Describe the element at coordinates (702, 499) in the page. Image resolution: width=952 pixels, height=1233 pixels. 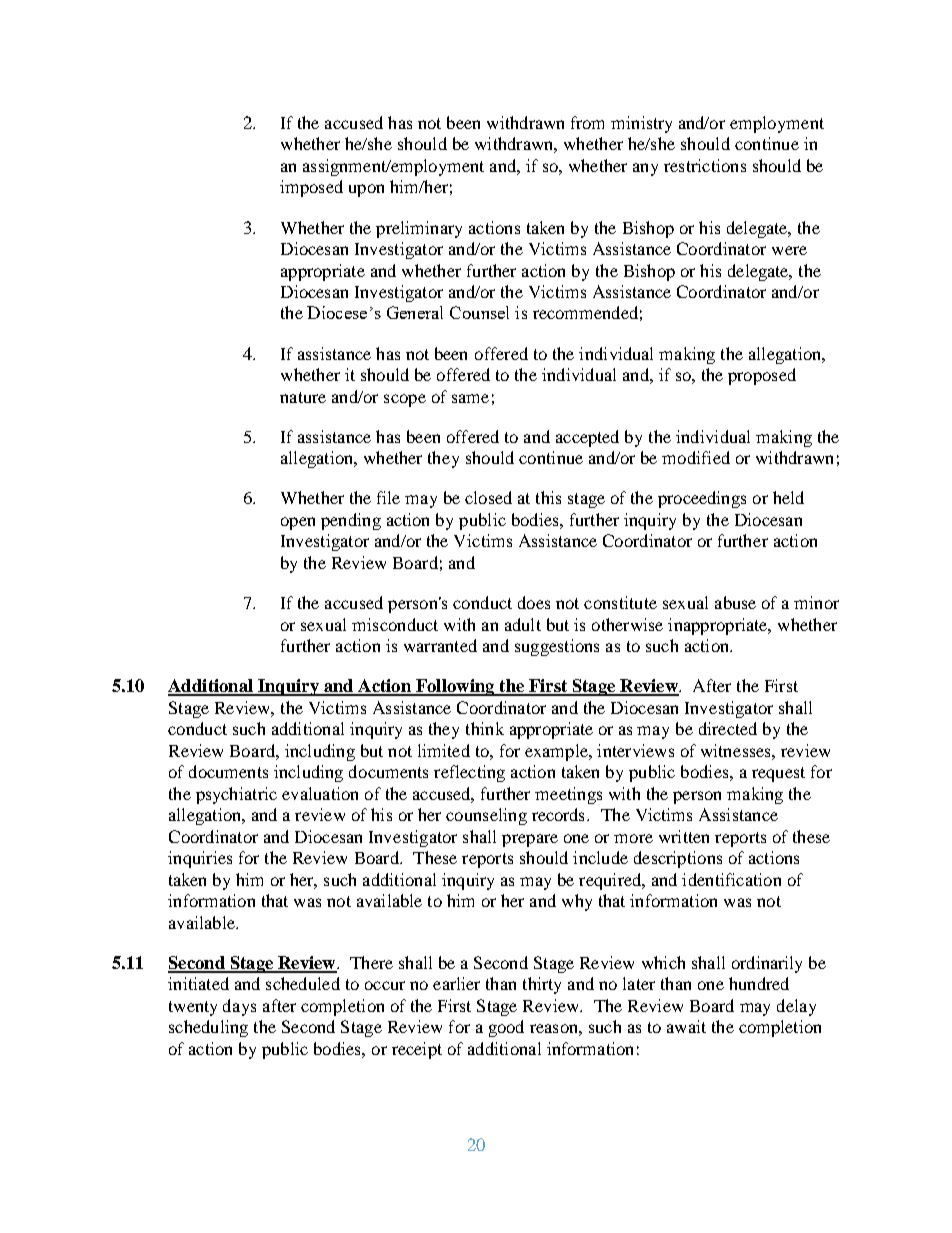
I see `proceedings` at that location.
